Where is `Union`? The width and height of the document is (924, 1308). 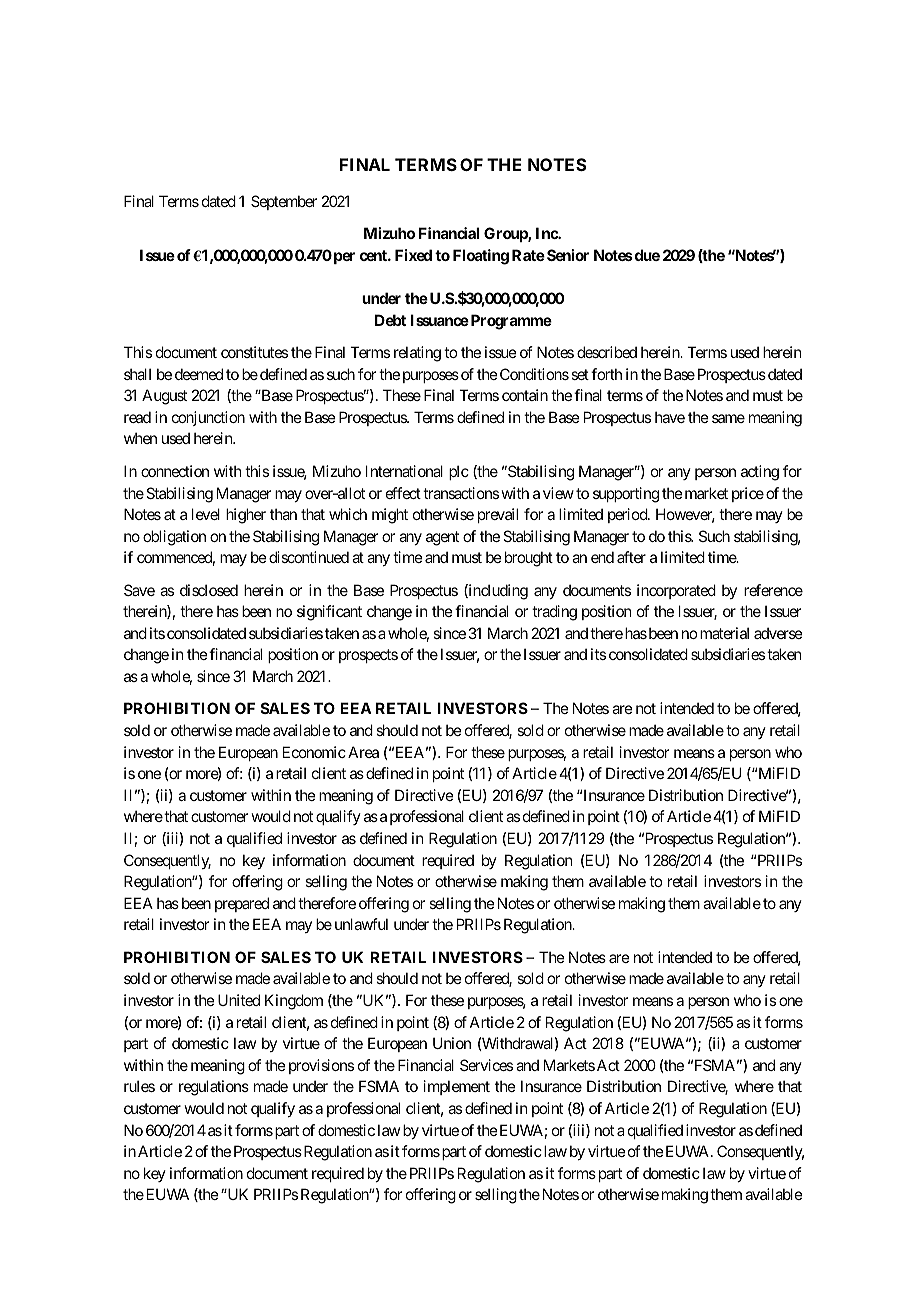 Union is located at coordinates (452, 1043).
